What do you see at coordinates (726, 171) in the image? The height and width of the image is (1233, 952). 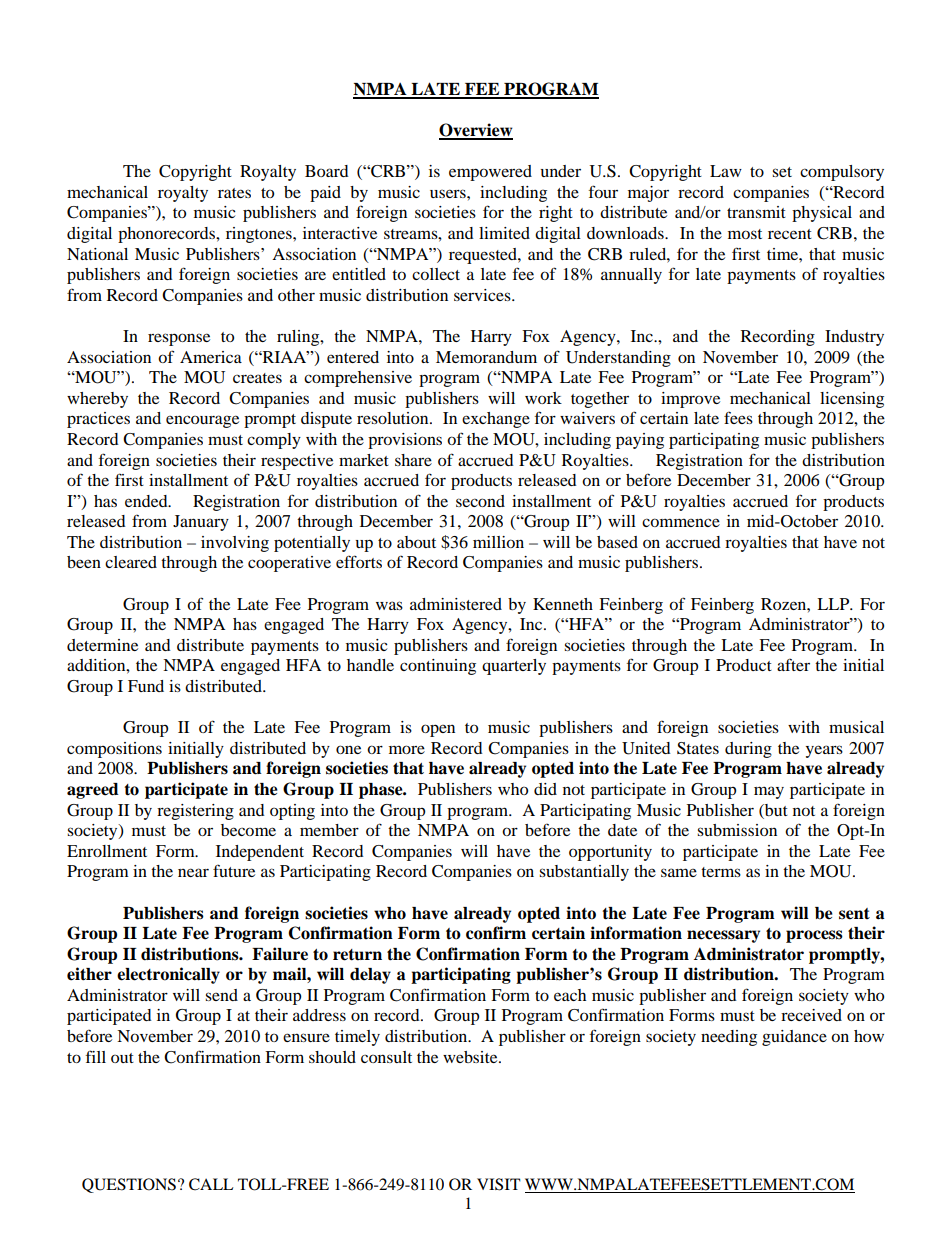 I see `Law` at bounding box center [726, 171].
